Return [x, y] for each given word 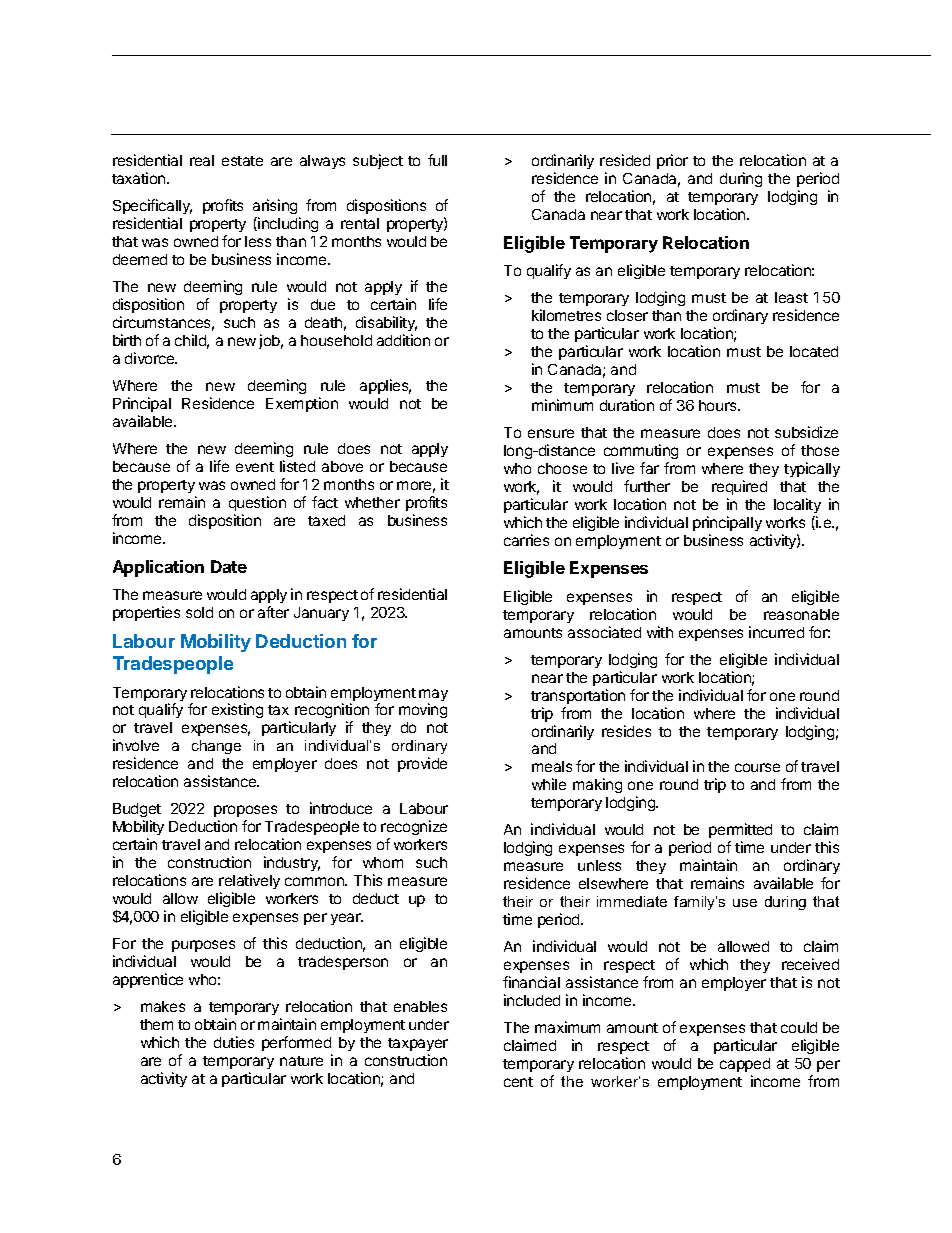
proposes [245, 811]
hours [719, 405]
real [202, 160]
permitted [740, 832]
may [433, 696]
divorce [151, 358]
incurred [776, 632]
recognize [414, 829]
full [437, 160]
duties [234, 1042]
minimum [562, 405]
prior [672, 161]
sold [199, 612]
